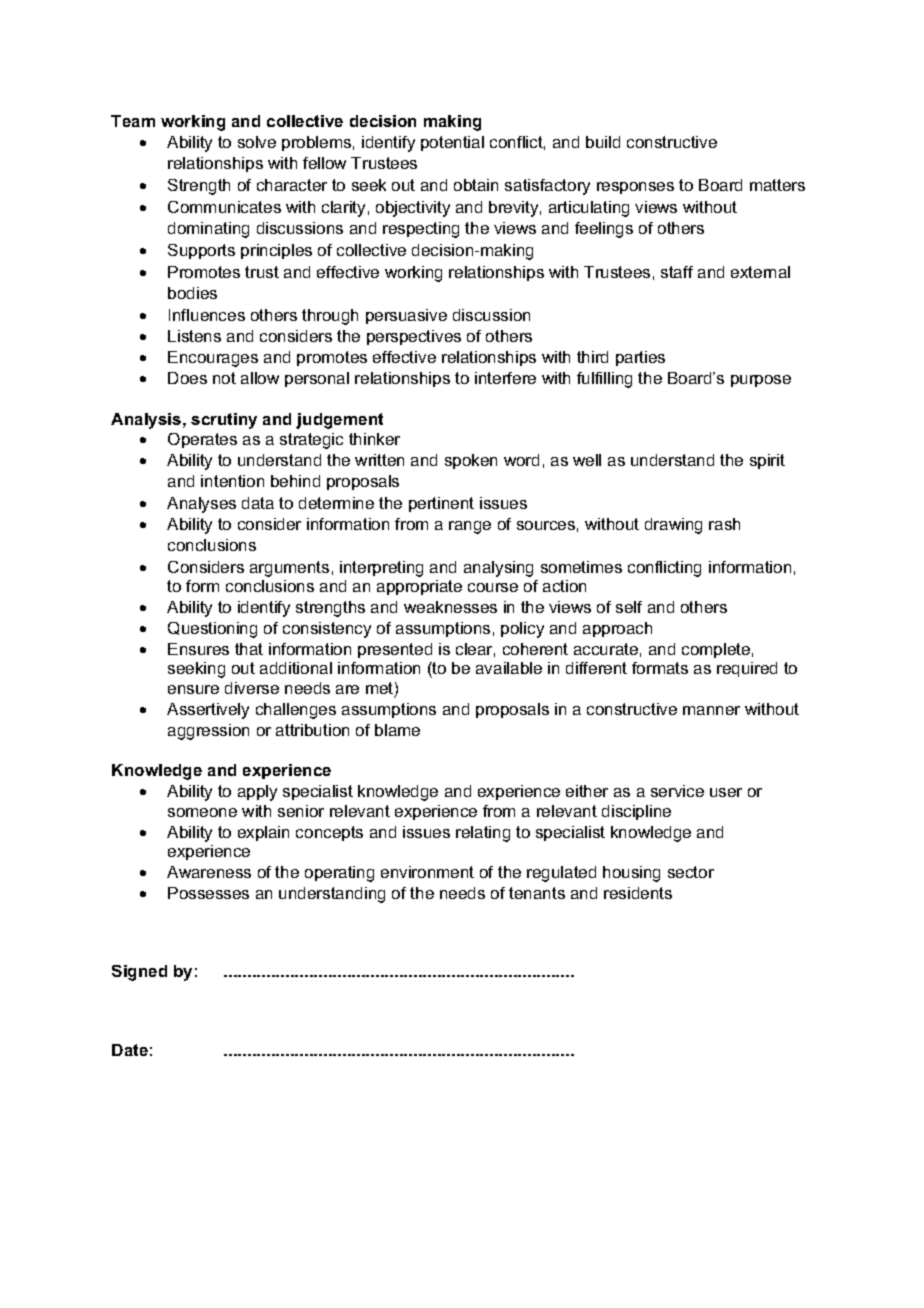 Image resolution: width=924 pixels, height=1308 pixels. Describe the element at coordinates (452, 143) in the page. I see `potential` at that location.
